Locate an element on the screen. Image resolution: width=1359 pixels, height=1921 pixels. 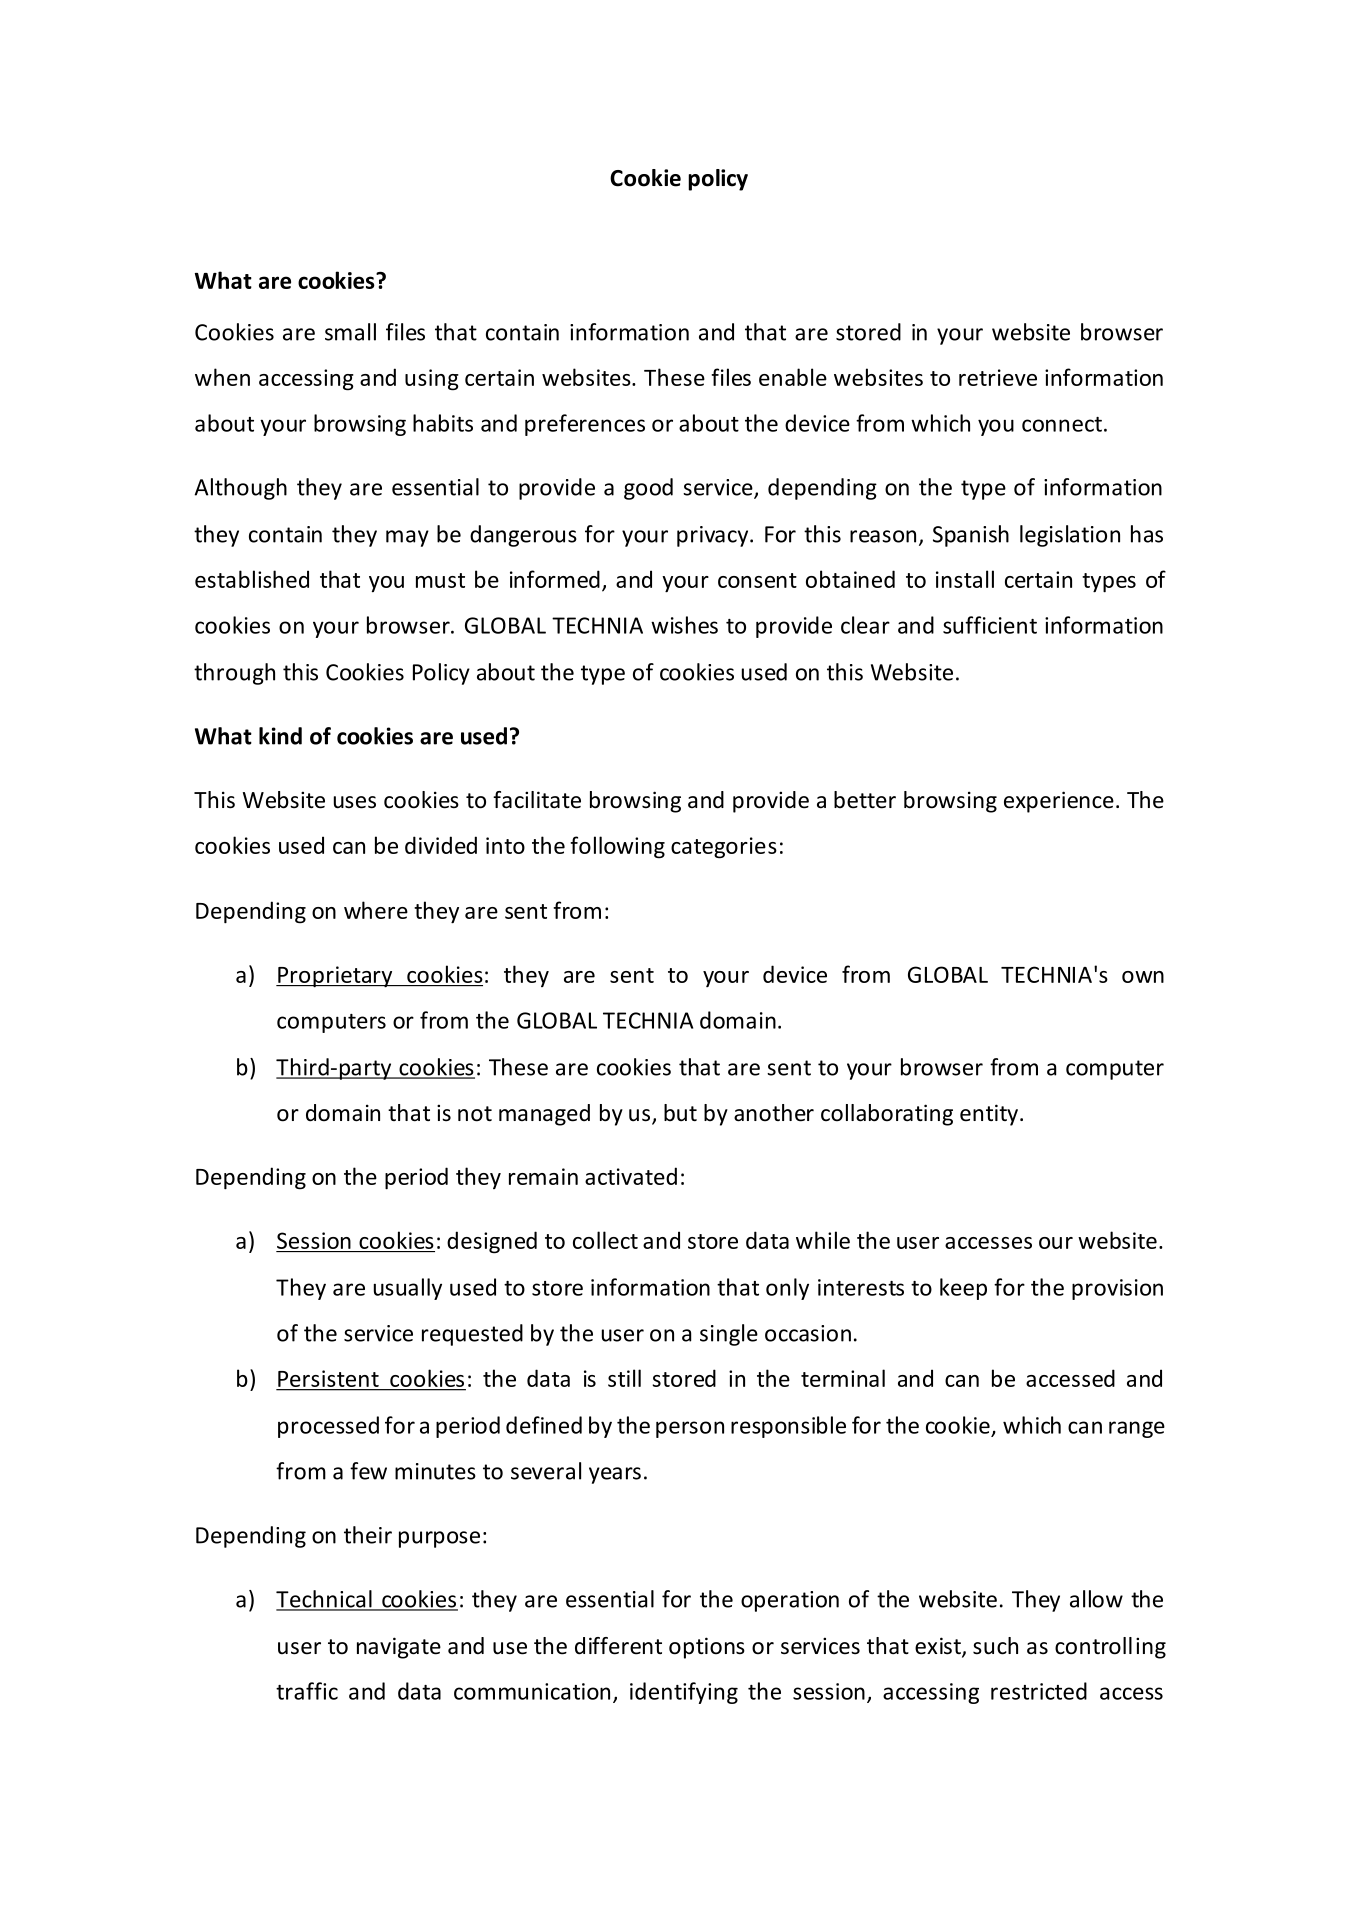
keep is located at coordinates (963, 1289).
